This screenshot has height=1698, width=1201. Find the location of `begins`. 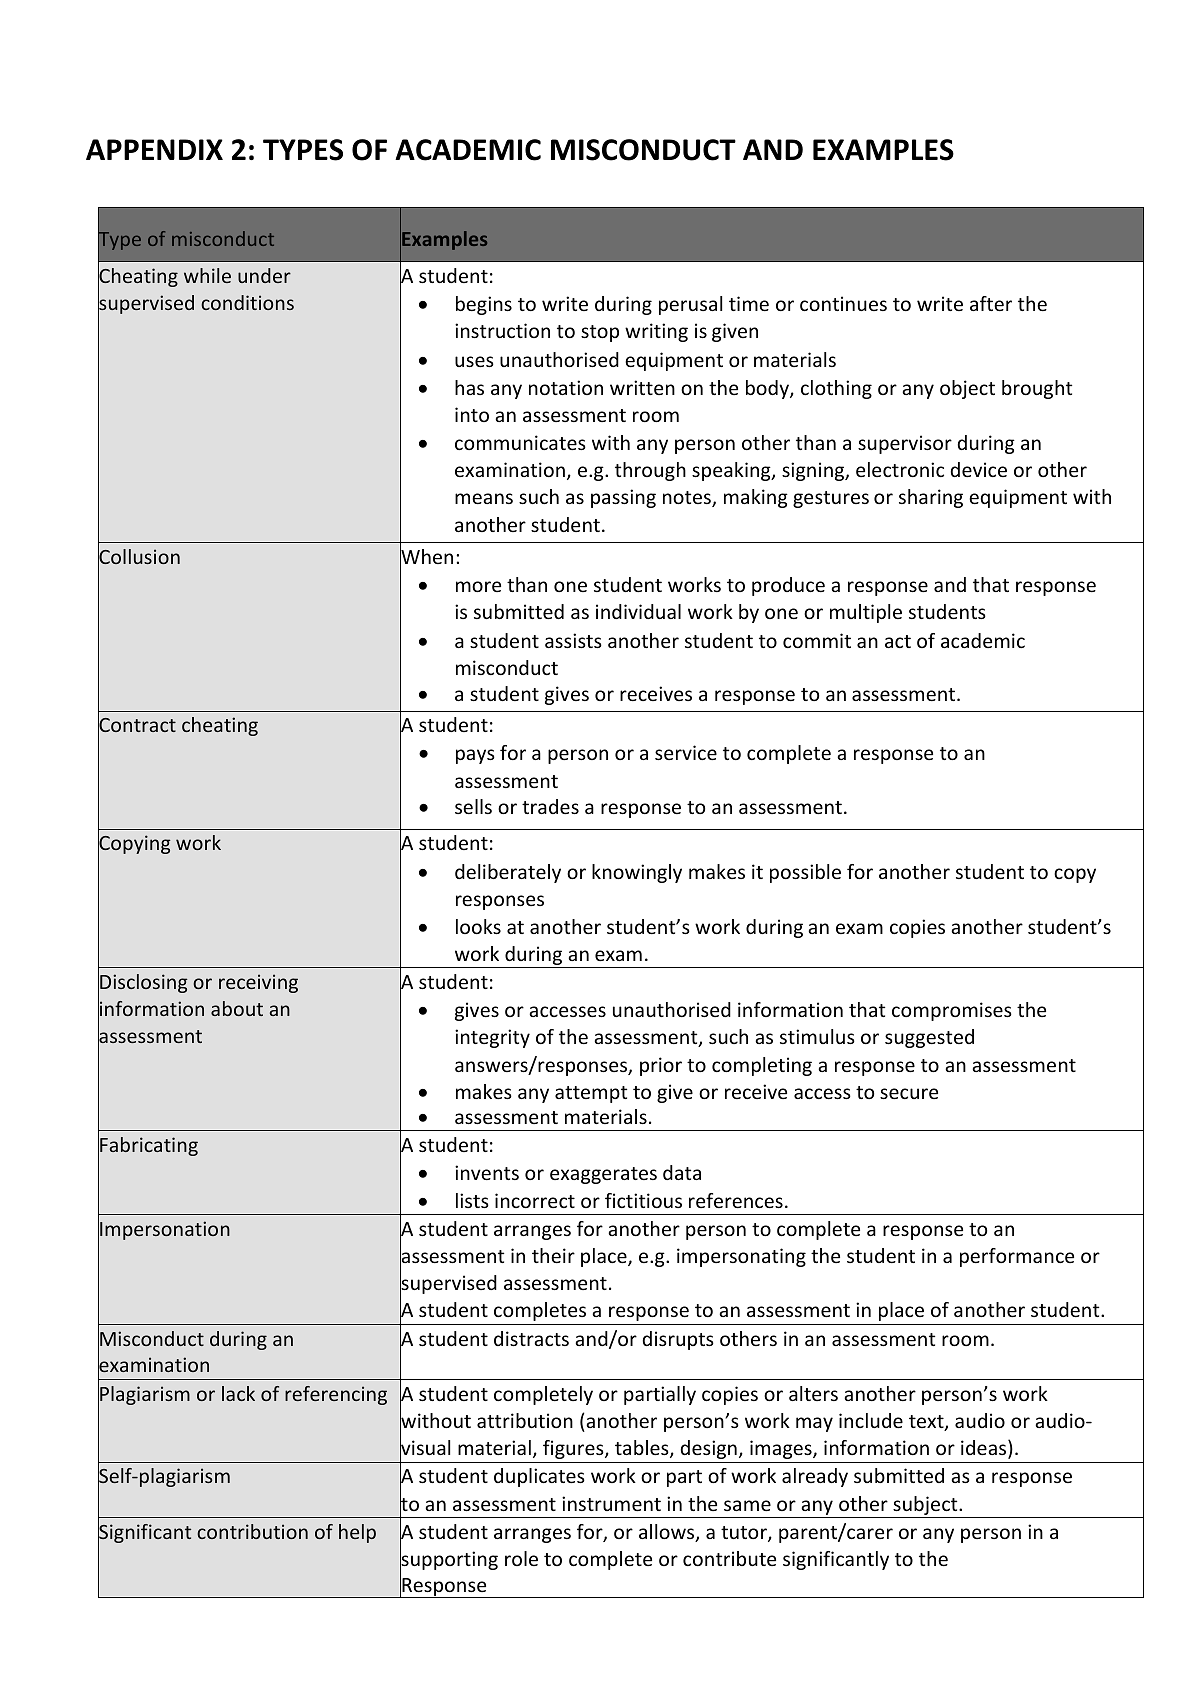

begins is located at coordinates (484, 305).
